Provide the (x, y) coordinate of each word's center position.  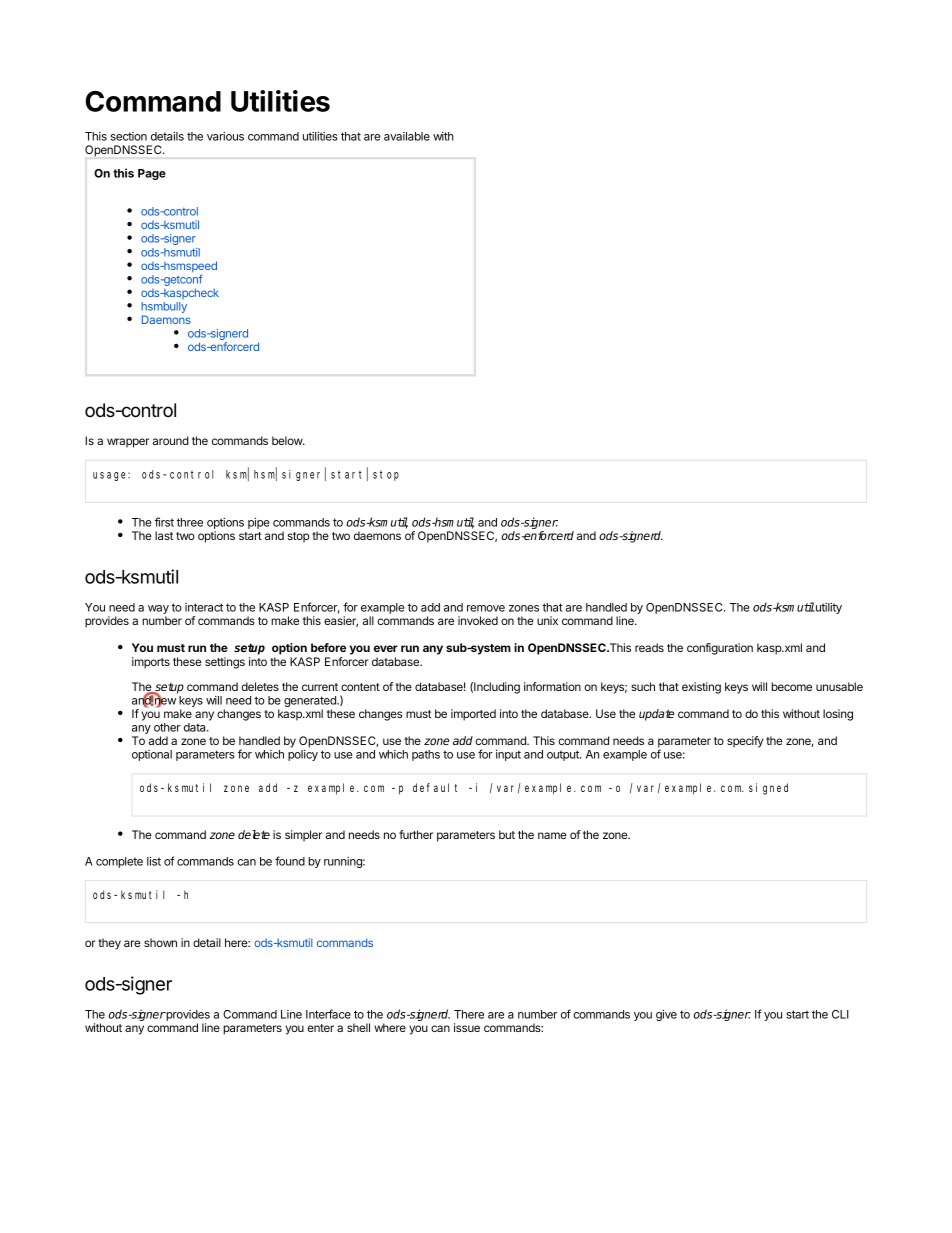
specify (745, 742)
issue (467, 1027)
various (225, 136)
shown (160, 942)
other (167, 727)
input (508, 755)
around (171, 440)
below (288, 440)
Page (152, 174)
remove (486, 608)
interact (204, 607)
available (407, 136)
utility (828, 608)
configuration (720, 649)
